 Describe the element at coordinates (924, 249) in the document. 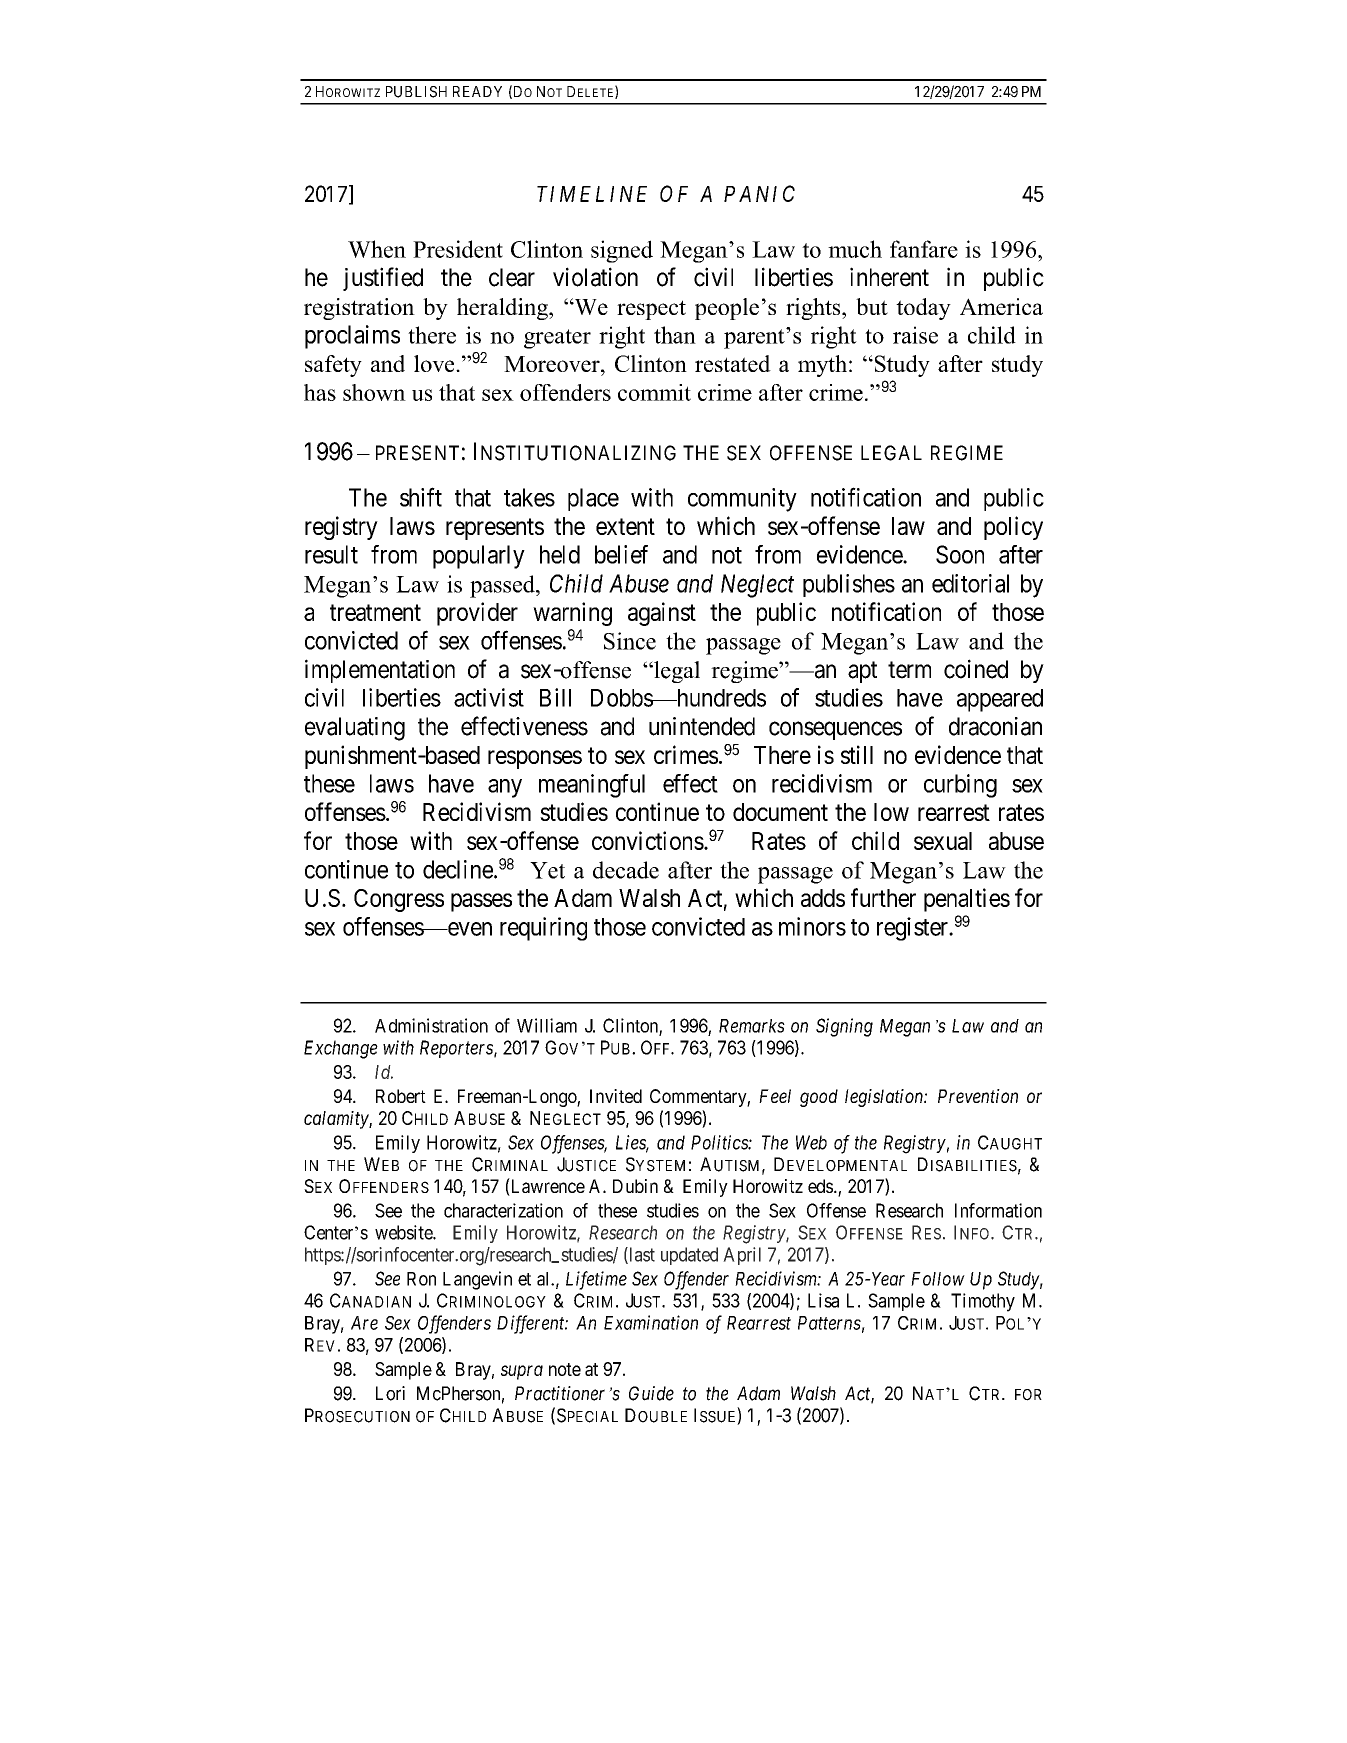

I see `fanfare` at that location.
